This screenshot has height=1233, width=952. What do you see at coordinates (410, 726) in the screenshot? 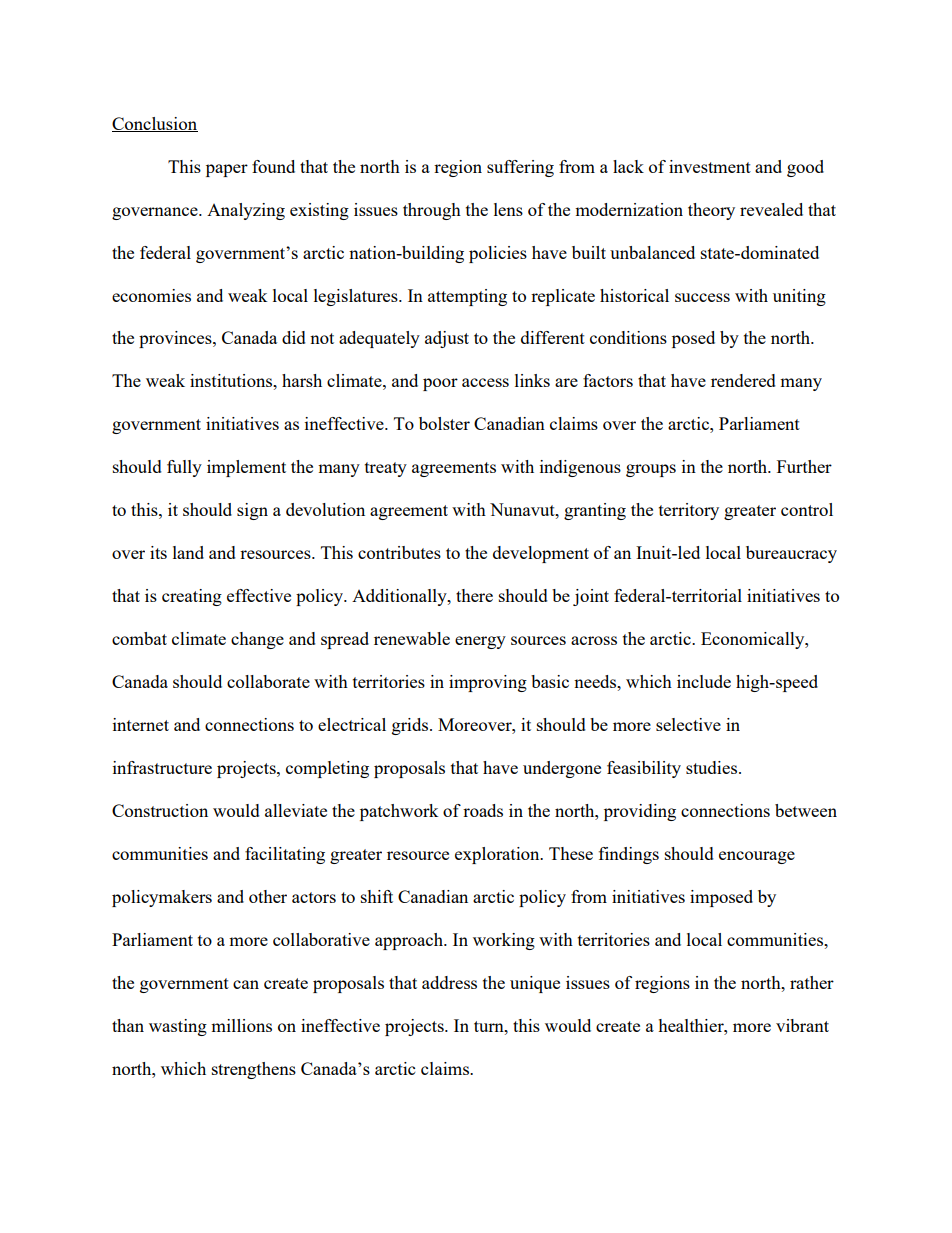
I see `grids` at bounding box center [410, 726].
